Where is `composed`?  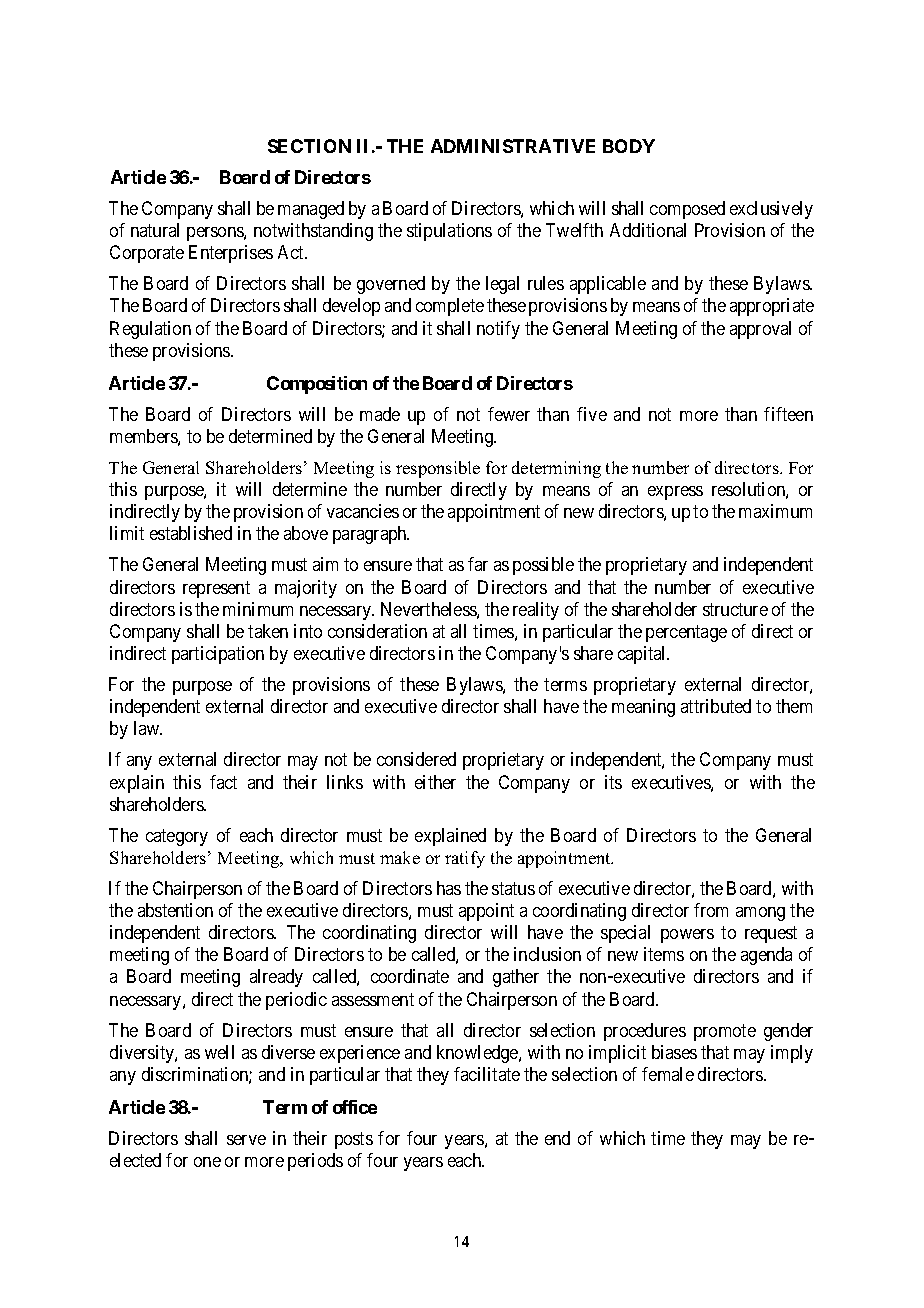
composed is located at coordinates (687, 210).
